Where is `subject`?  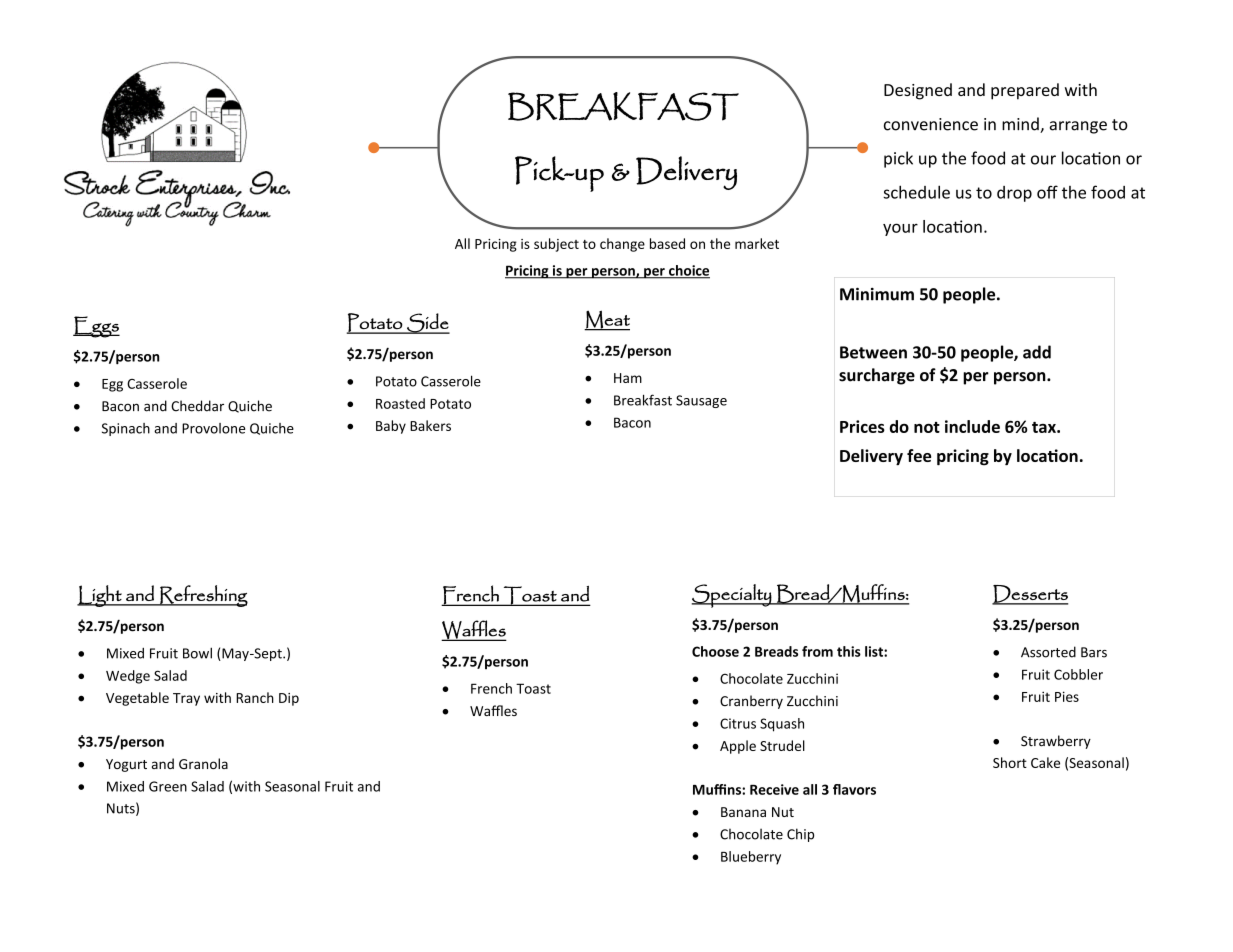 subject is located at coordinates (556, 245).
